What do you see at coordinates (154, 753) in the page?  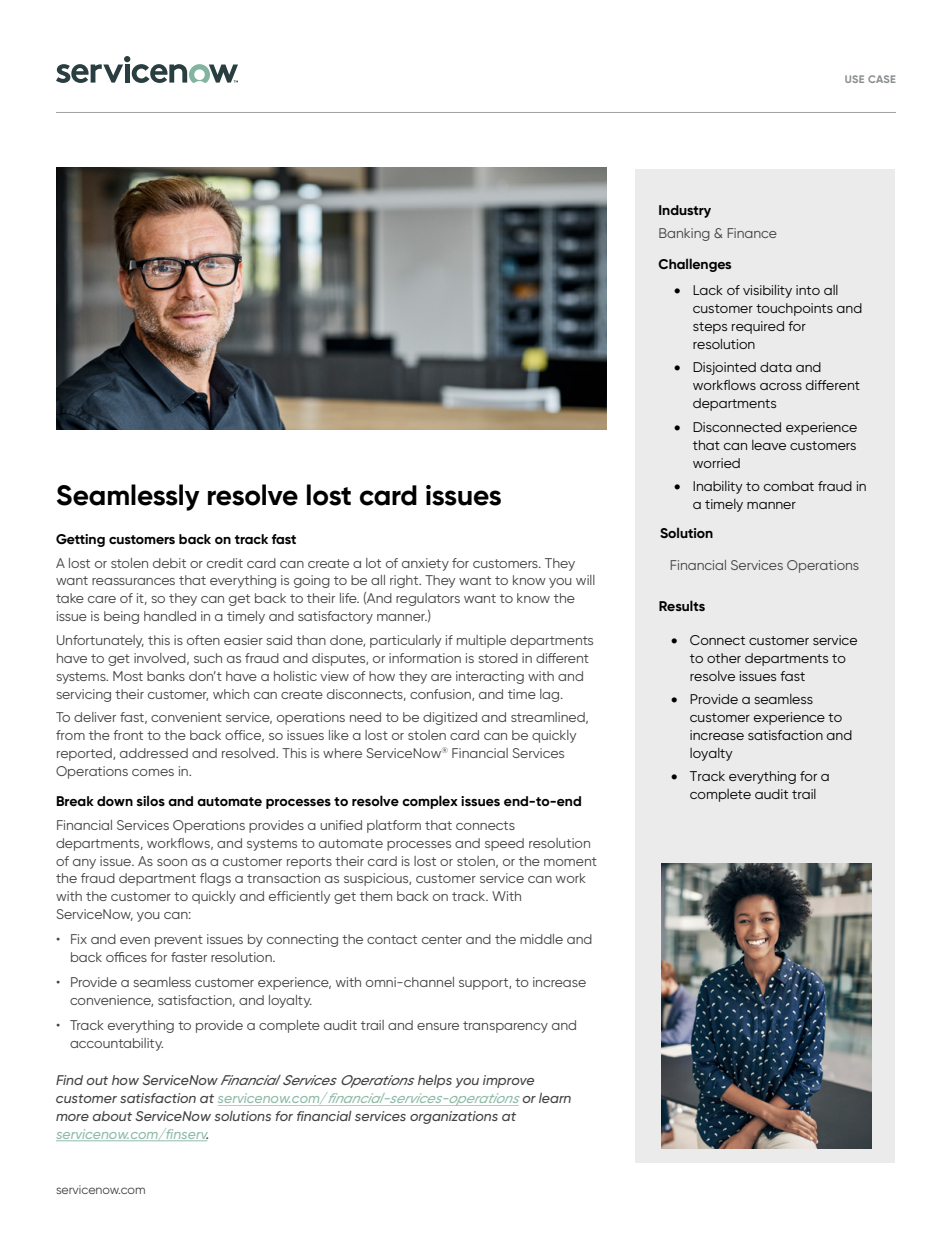 I see `addressed` at bounding box center [154, 753].
